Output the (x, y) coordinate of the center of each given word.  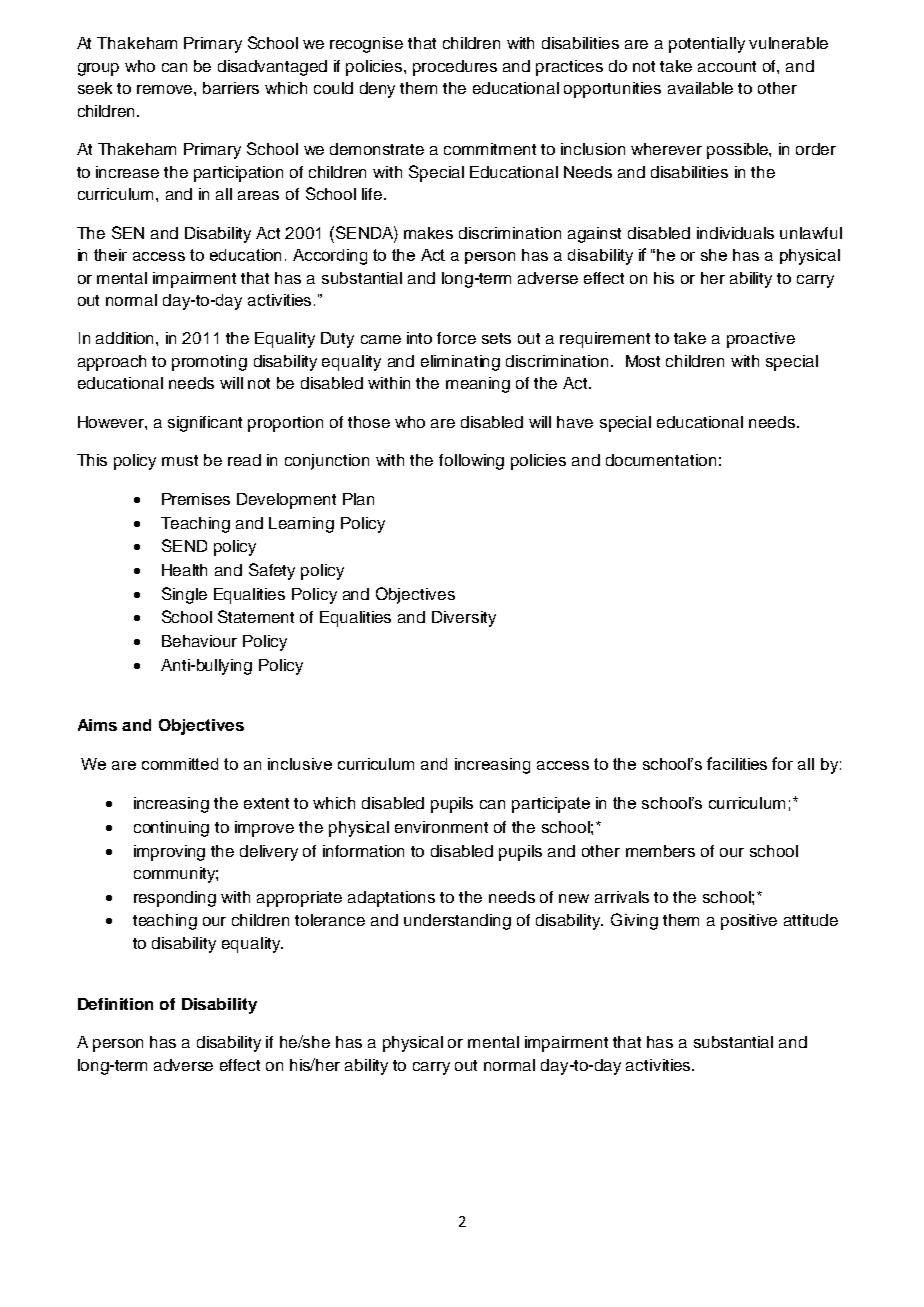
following (471, 462)
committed (180, 764)
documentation (661, 460)
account (727, 66)
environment (441, 827)
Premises (196, 499)
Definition (115, 1004)
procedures (455, 68)
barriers (231, 88)
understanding (457, 922)
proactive (761, 340)
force (456, 338)
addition (126, 338)
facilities (737, 763)
